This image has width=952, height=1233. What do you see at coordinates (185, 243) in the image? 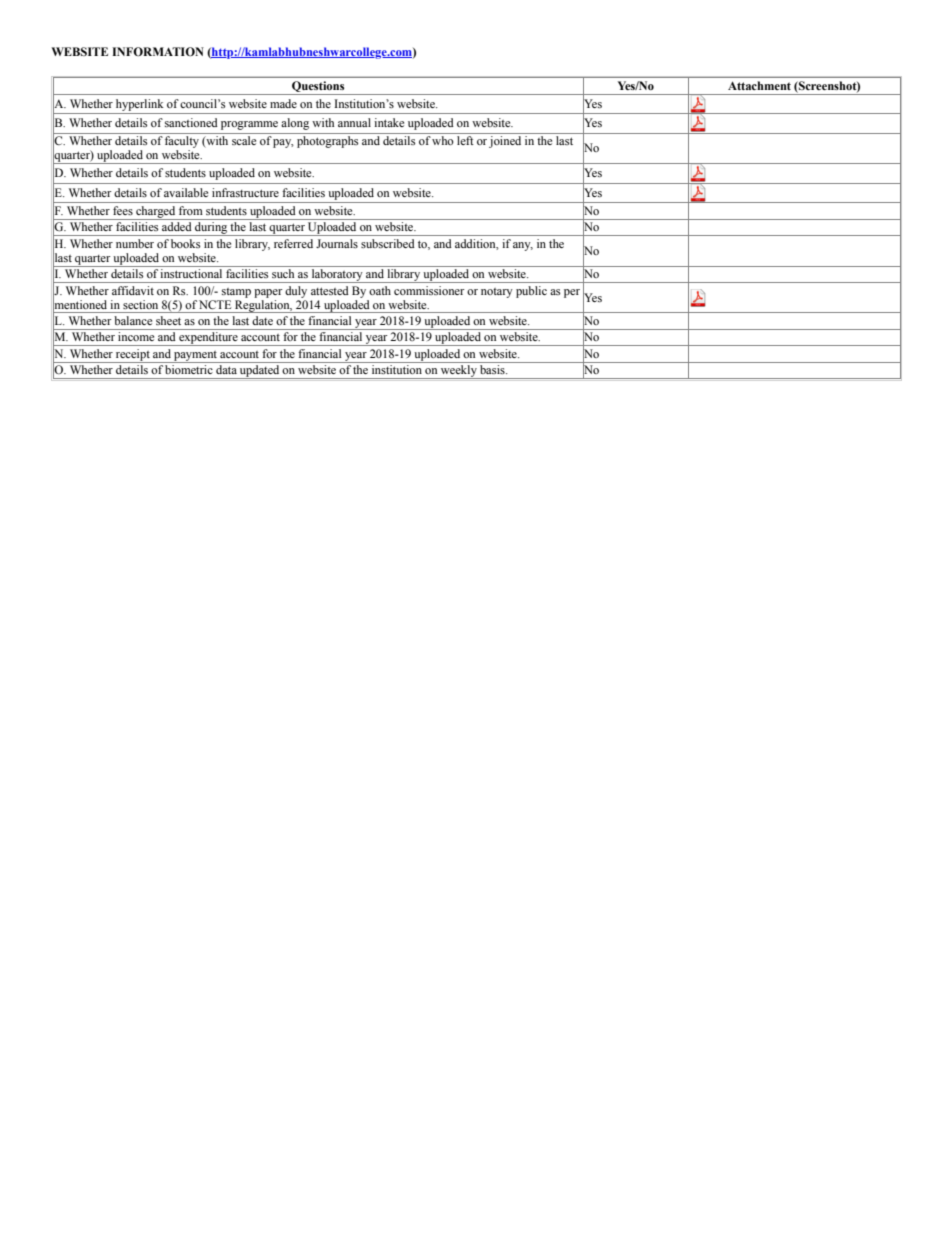
I see `books` at bounding box center [185, 243].
